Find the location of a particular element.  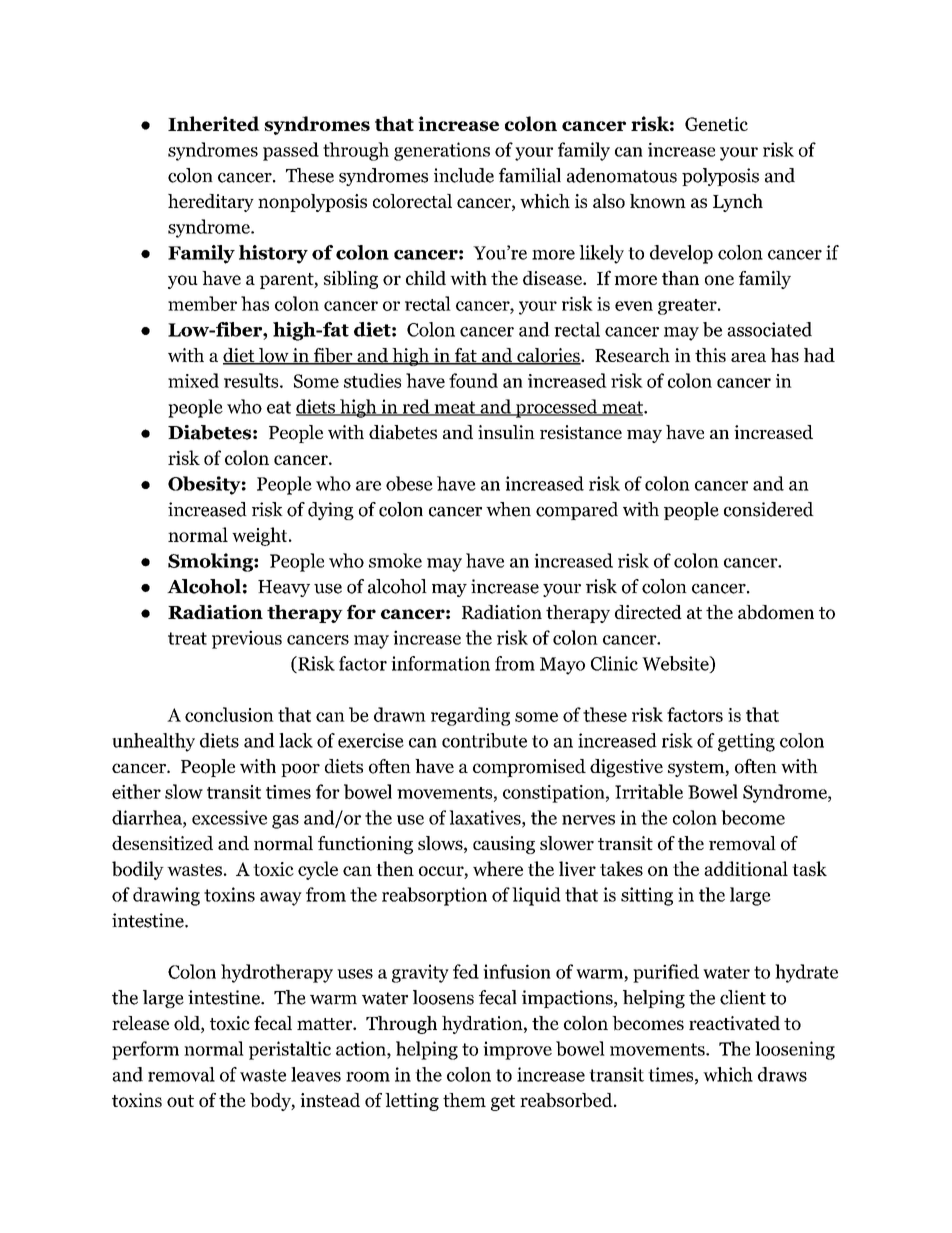

mixed is located at coordinates (193, 380).
